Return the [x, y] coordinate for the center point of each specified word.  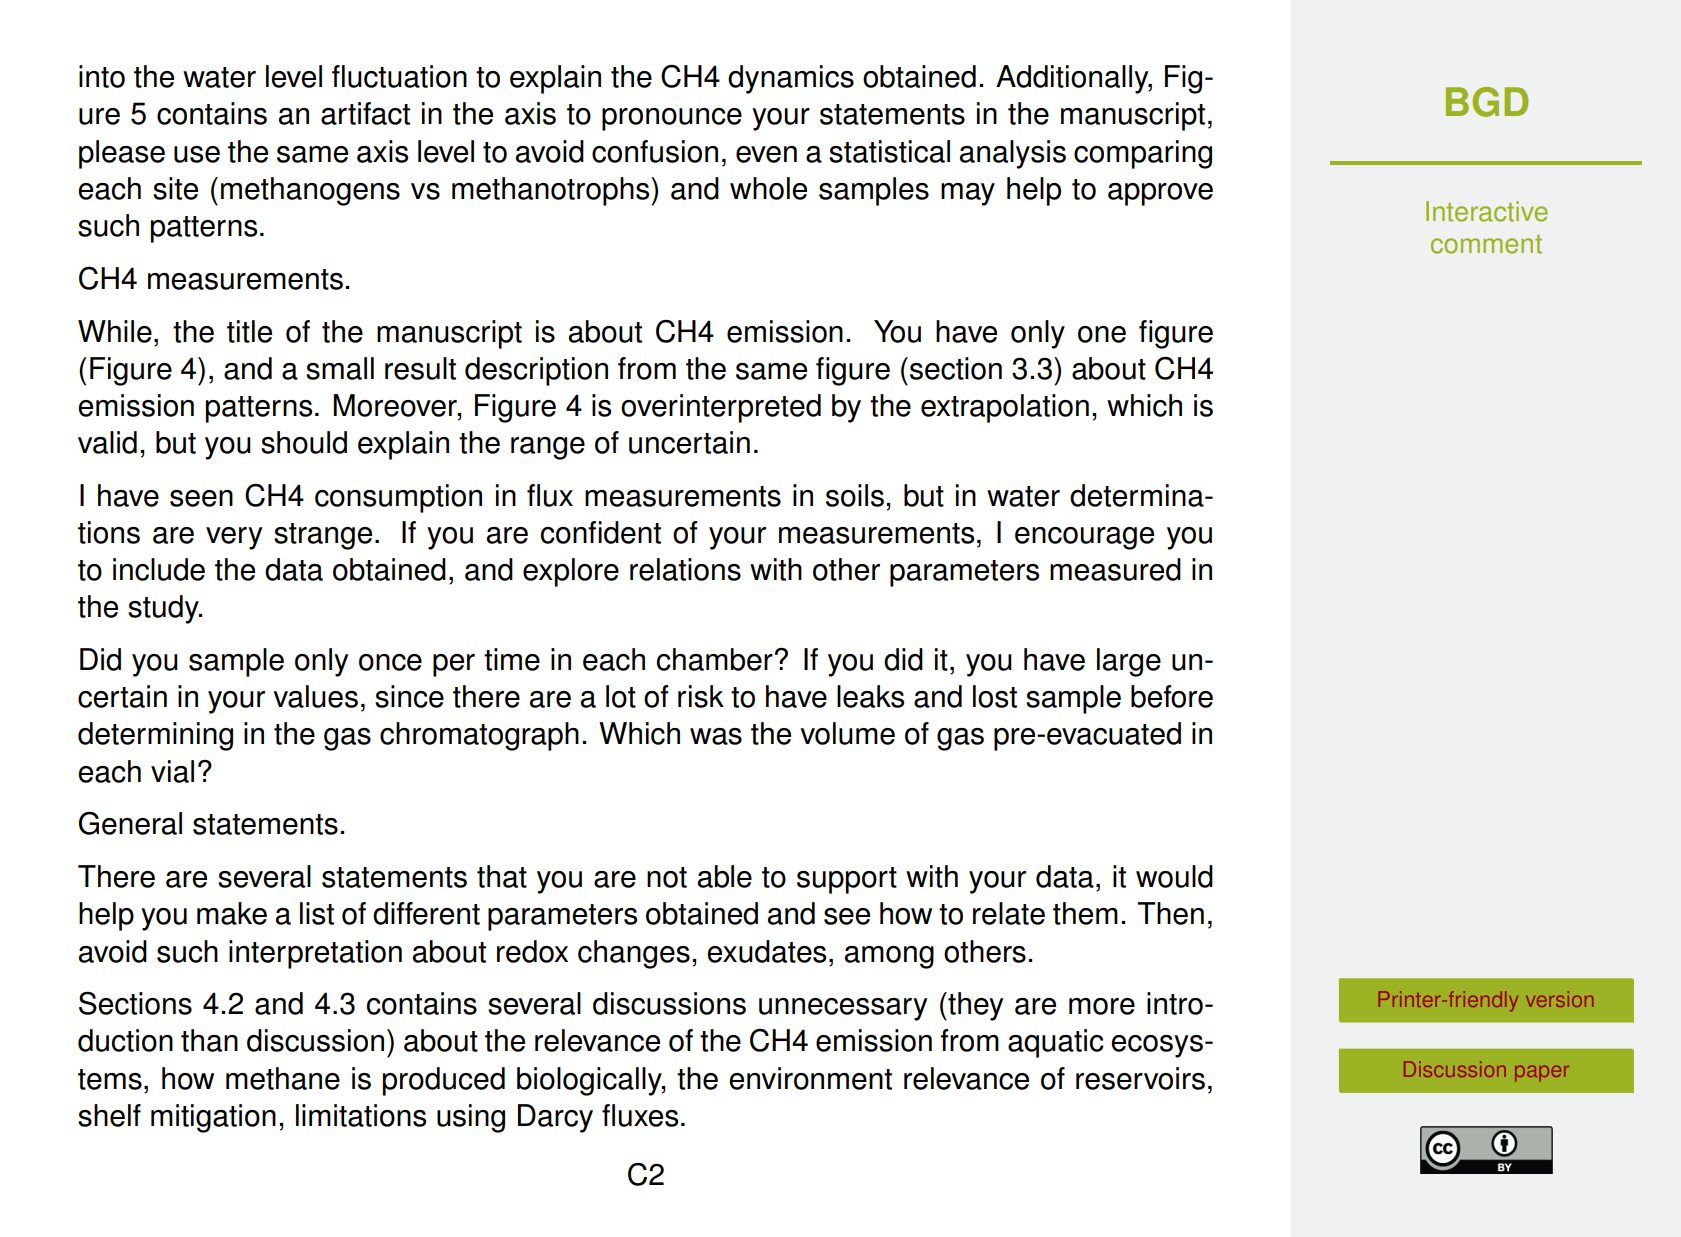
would [1174, 876]
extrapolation [1005, 408]
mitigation [213, 1118]
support [847, 880]
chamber [715, 659]
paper [1542, 1073]
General [130, 823]
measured [1115, 569]
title [249, 331]
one [1102, 334]
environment [810, 1078]
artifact [365, 113]
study [164, 609]
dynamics [791, 79]
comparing [1143, 154]
